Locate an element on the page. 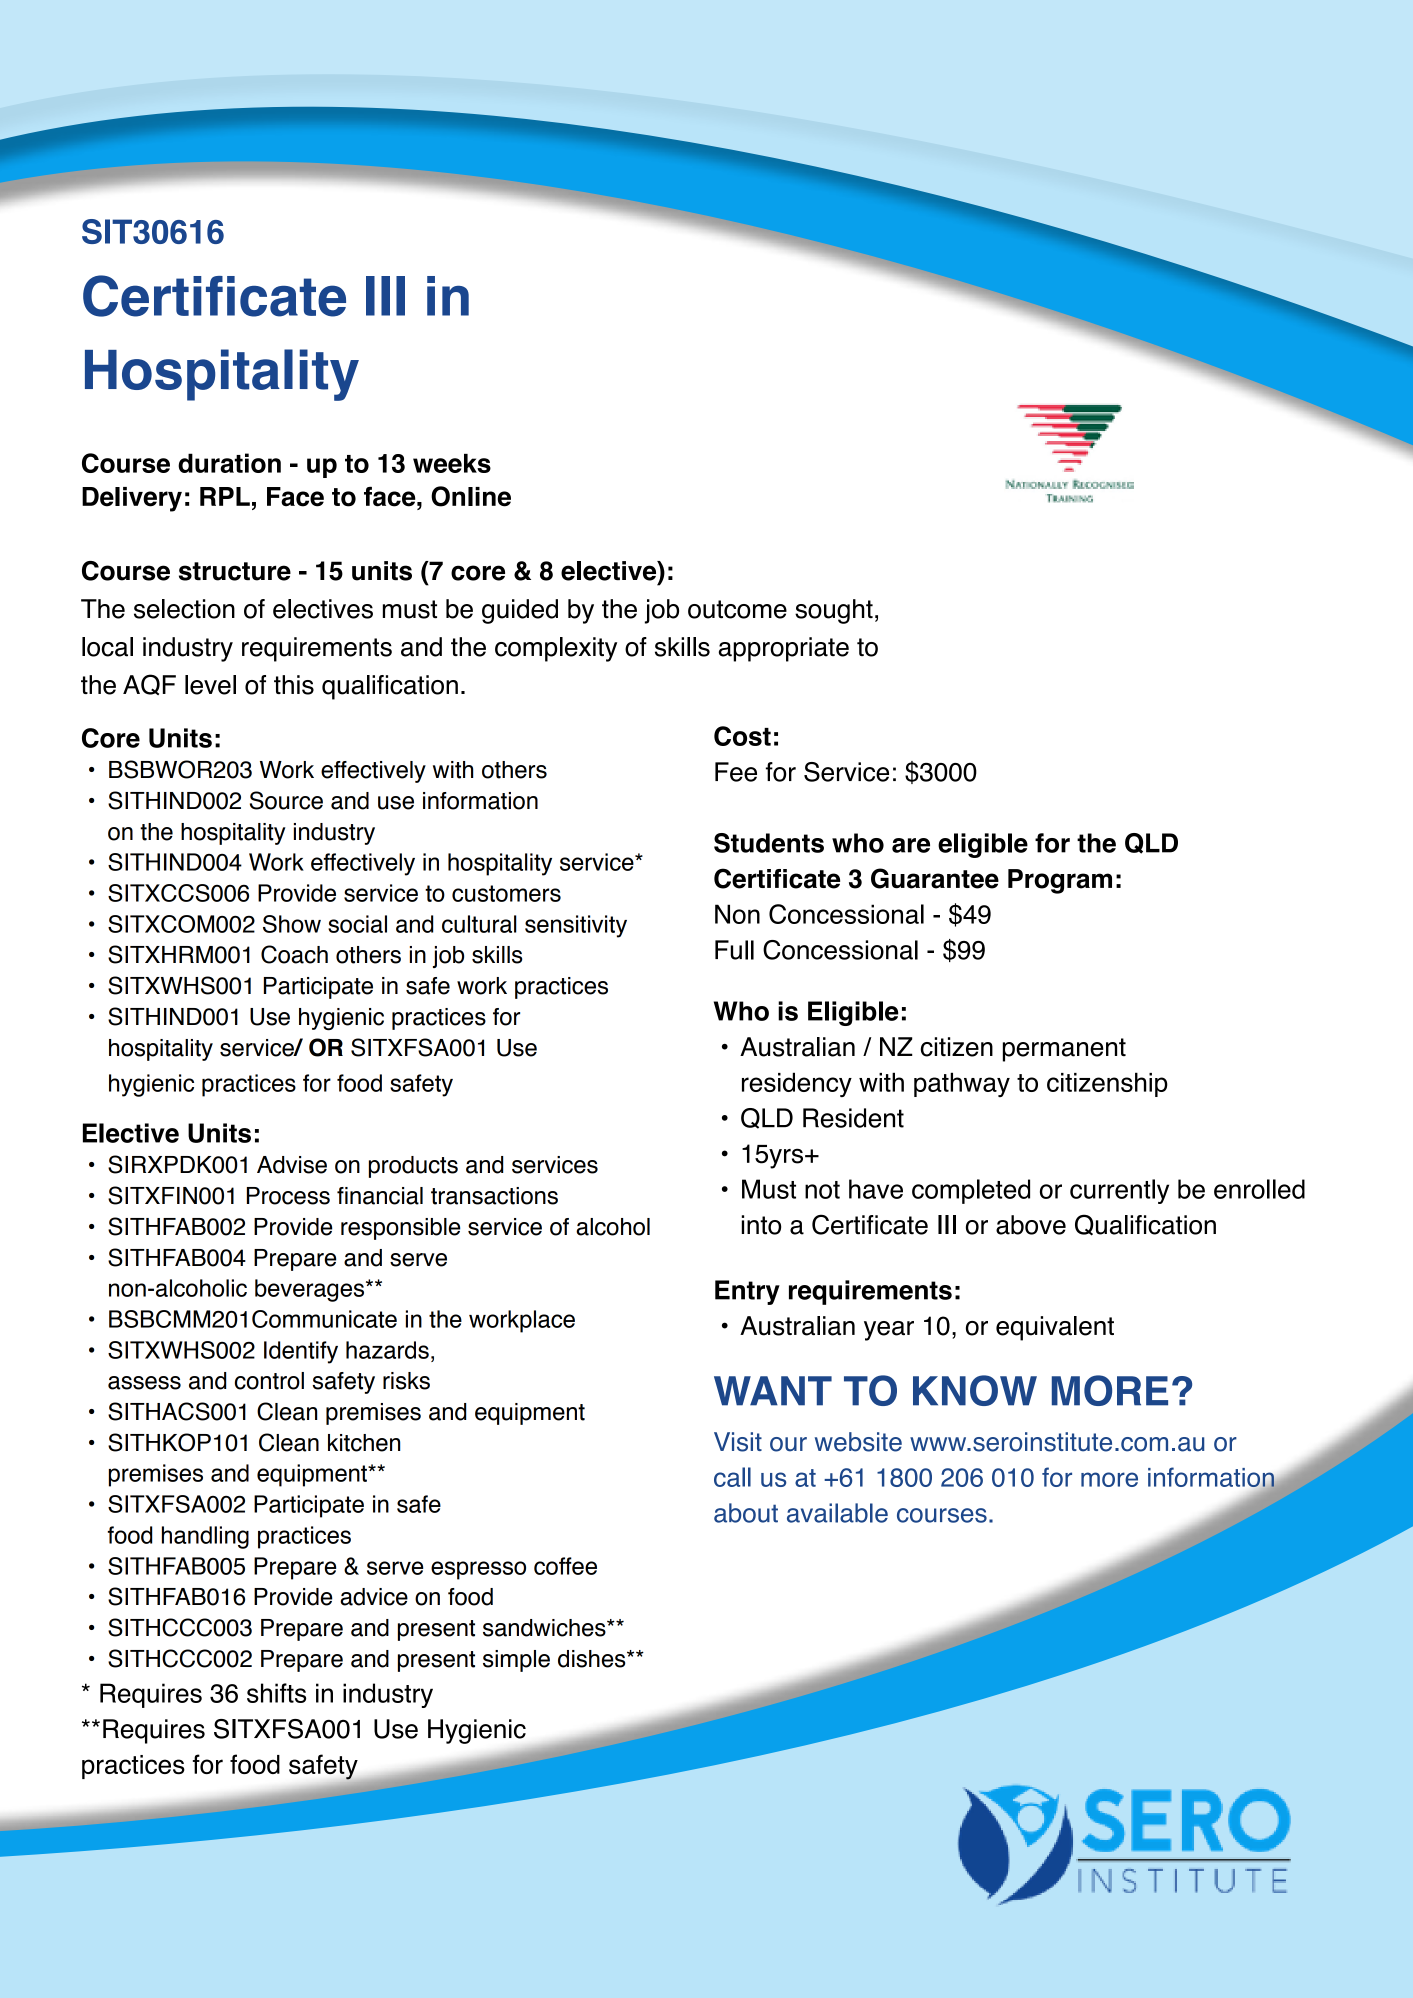 The image size is (1413, 1998). KNOW is located at coordinates (975, 1390).
